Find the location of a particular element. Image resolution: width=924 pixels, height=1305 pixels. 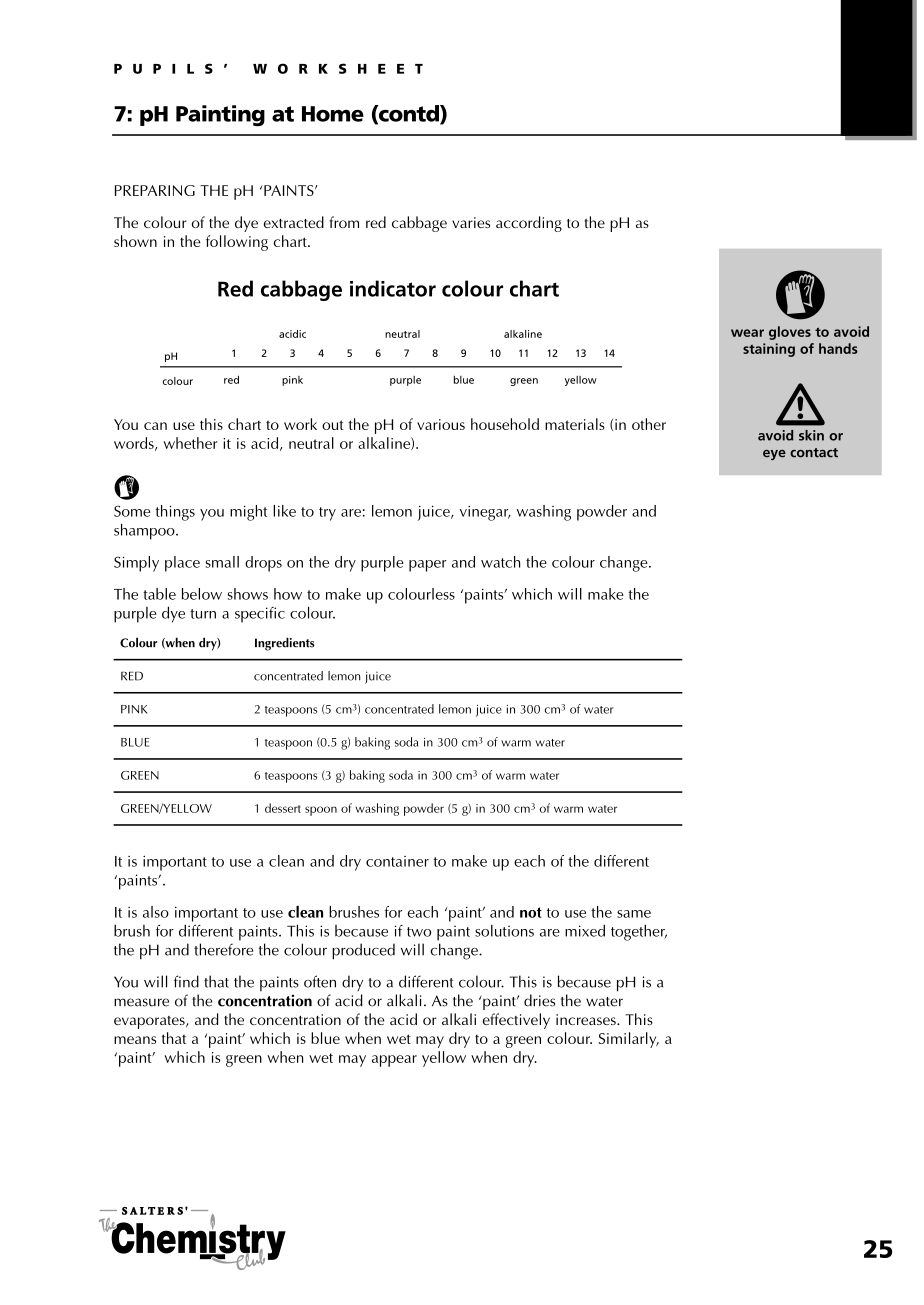

effectively is located at coordinates (516, 1021).
